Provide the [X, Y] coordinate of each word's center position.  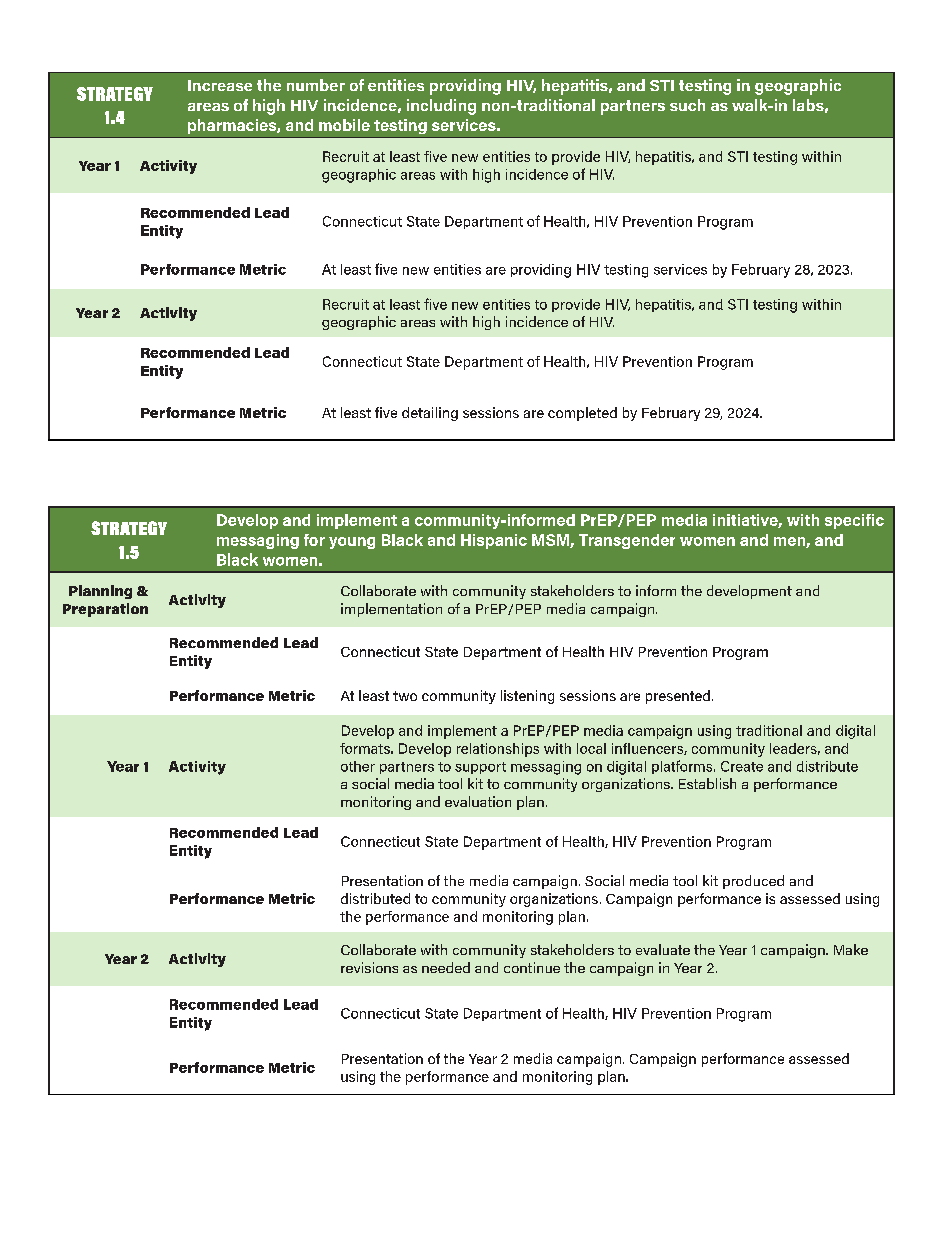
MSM [551, 541]
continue [532, 967]
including [441, 107]
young [352, 543]
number [316, 85]
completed [582, 414]
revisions [369, 967]
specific [854, 521]
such [687, 105]
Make [851, 949]
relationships [498, 750]
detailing [430, 414]
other [358, 766]
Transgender [627, 541]
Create [742, 766]
